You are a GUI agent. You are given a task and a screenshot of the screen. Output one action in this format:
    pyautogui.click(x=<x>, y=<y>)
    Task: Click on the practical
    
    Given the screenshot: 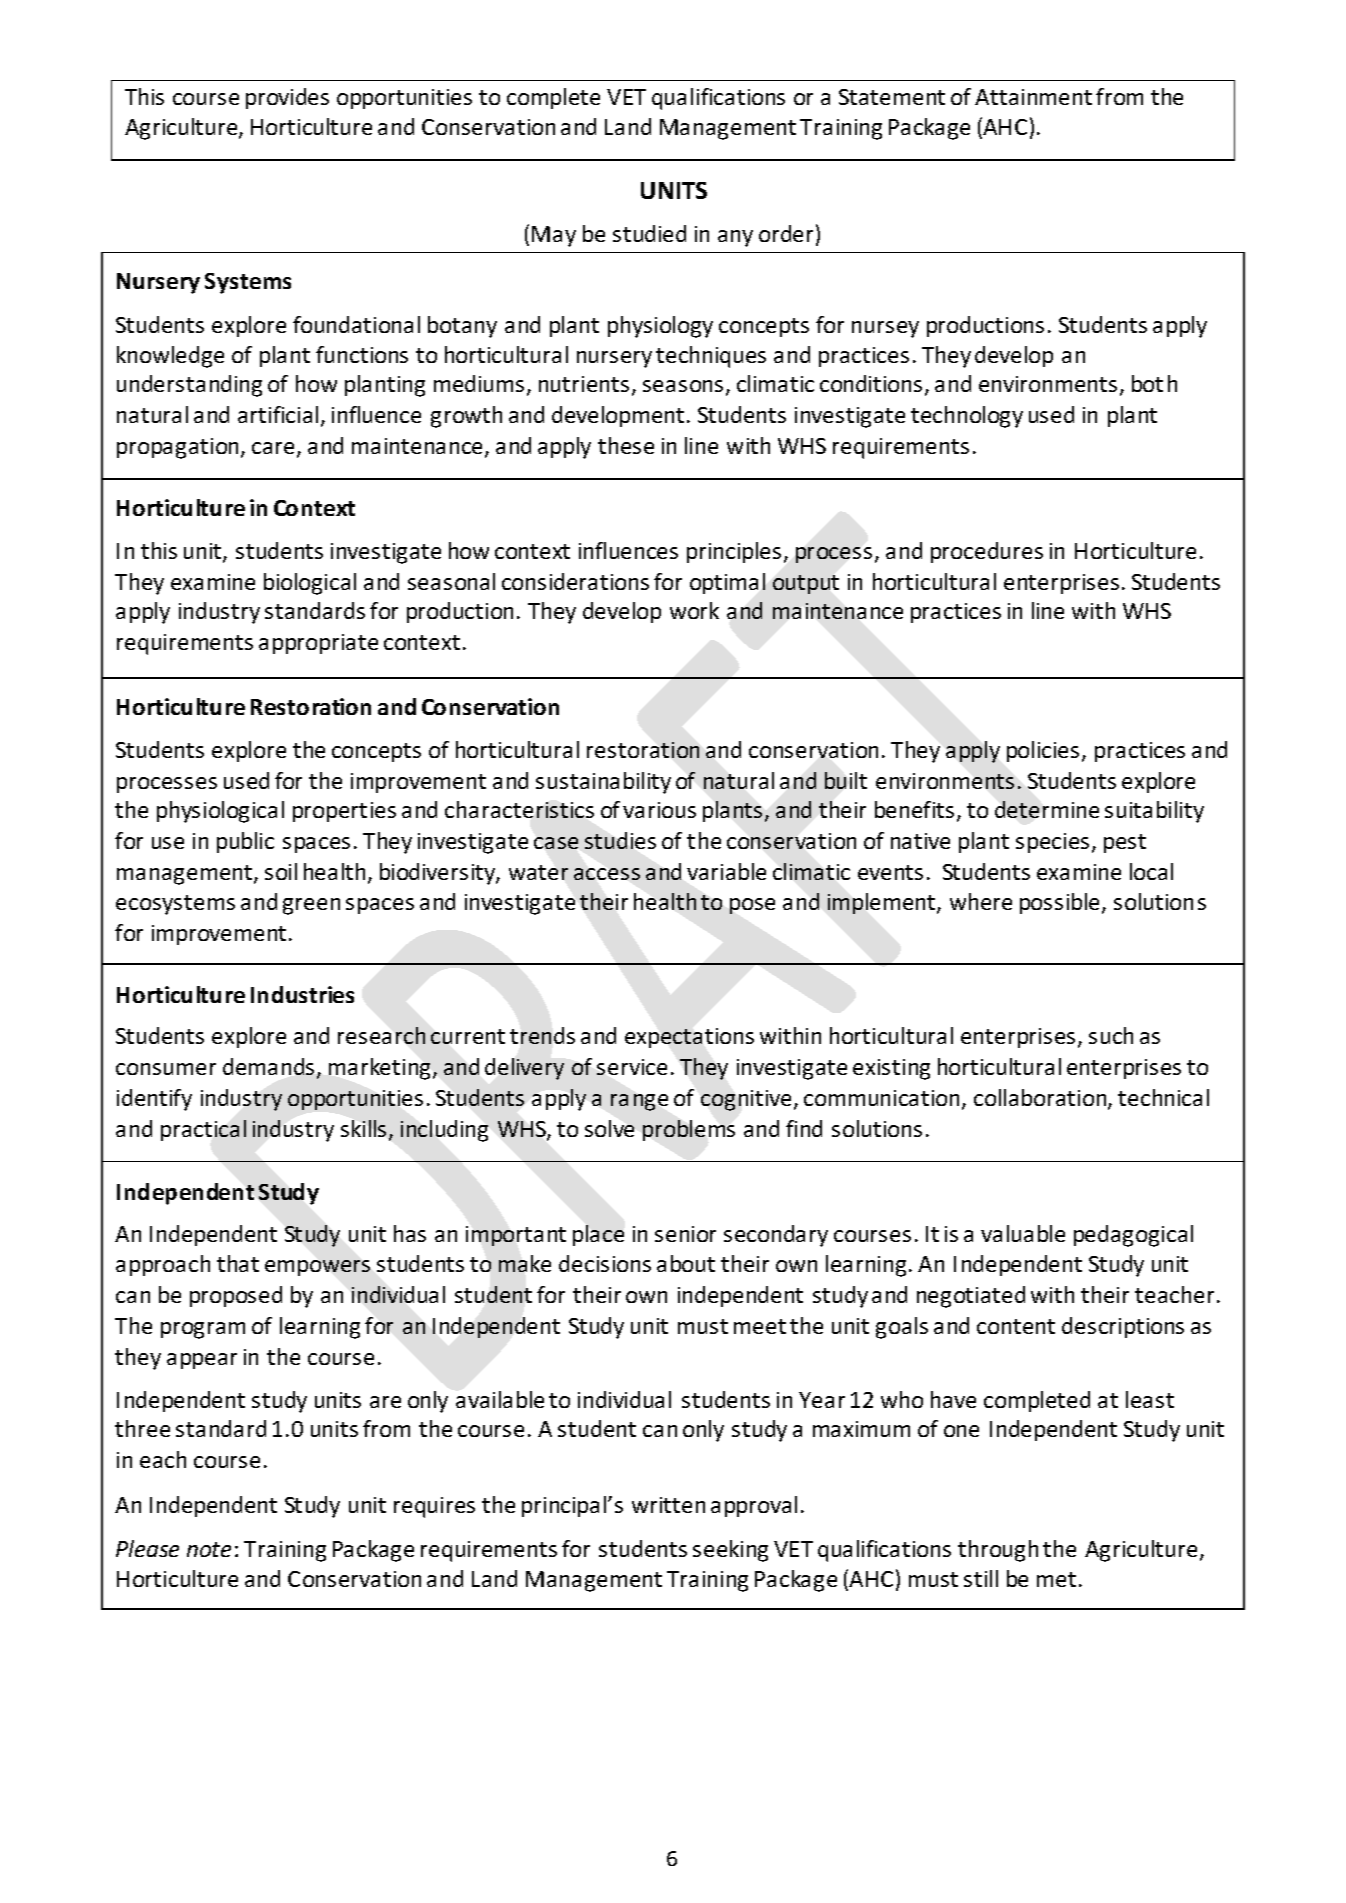 What is the action you would take?
    pyautogui.click(x=203, y=1130)
